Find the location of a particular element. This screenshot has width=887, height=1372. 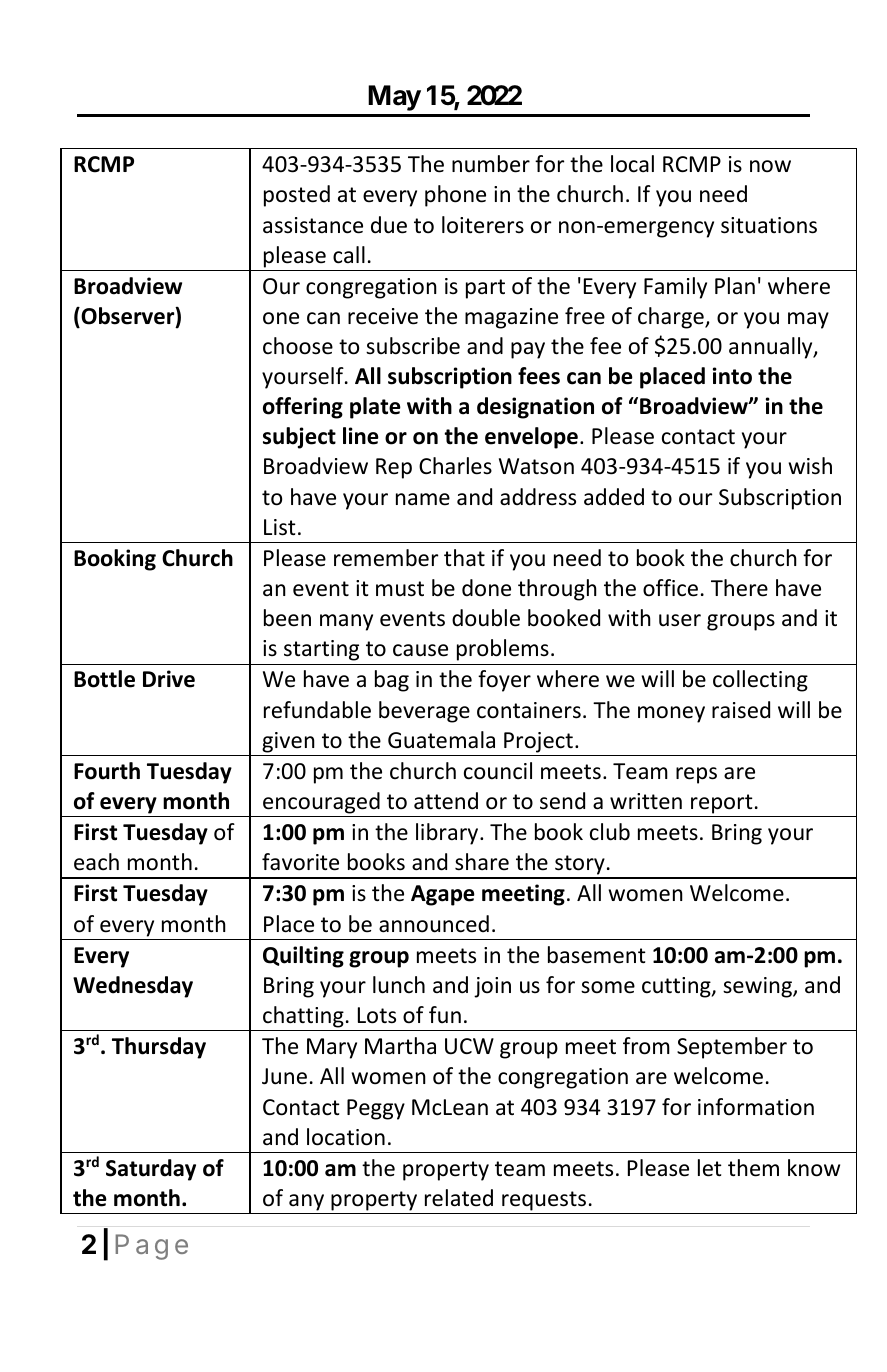

name is located at coordinates (423, 499).
